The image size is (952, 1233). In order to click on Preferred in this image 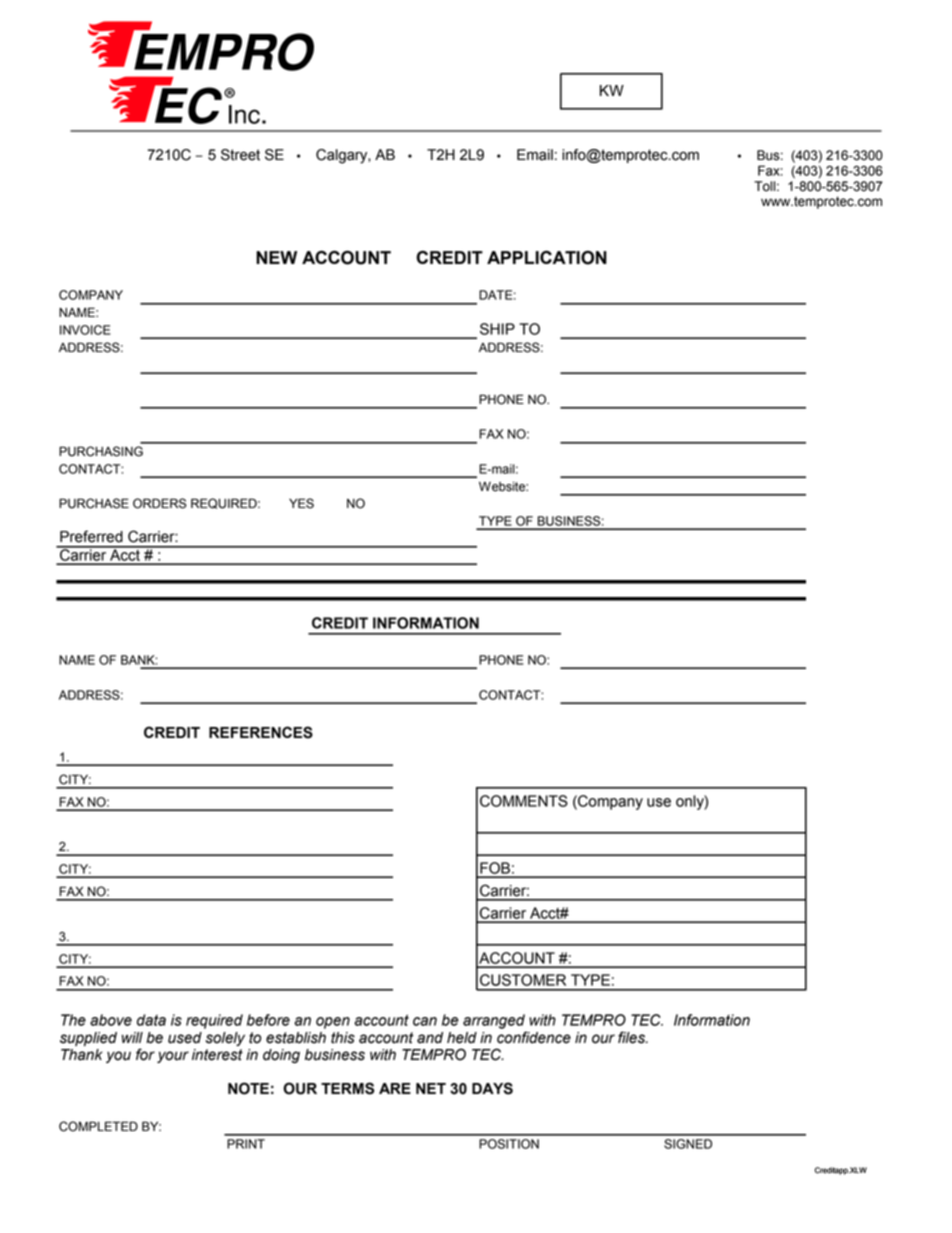, I will do `click(91, 536)`.
